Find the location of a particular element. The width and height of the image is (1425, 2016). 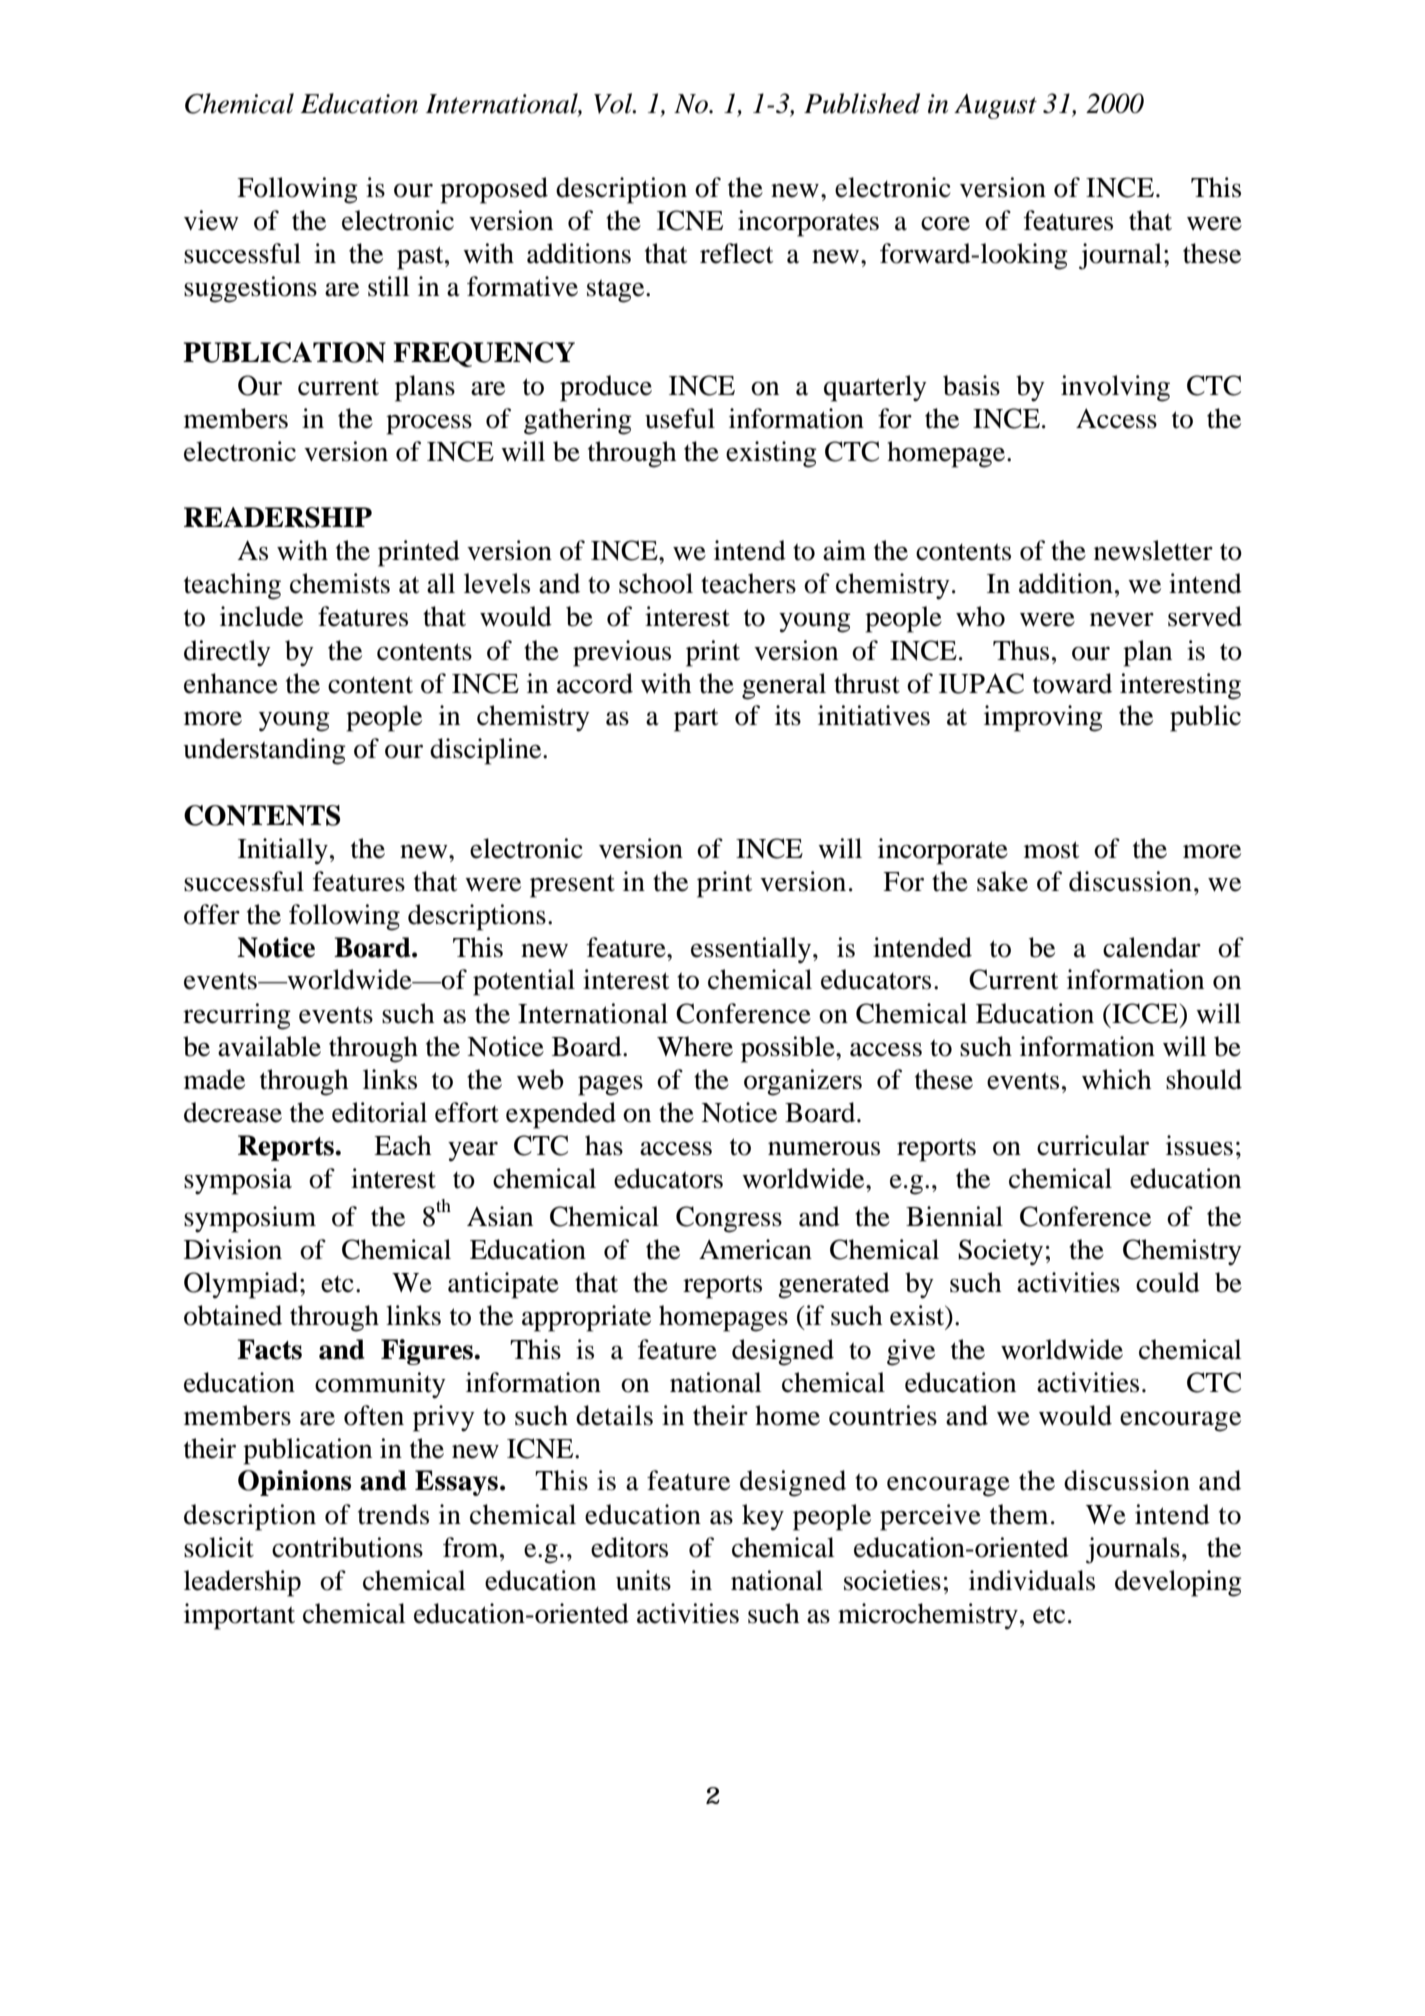

August is located at coordinates (995, 106).
